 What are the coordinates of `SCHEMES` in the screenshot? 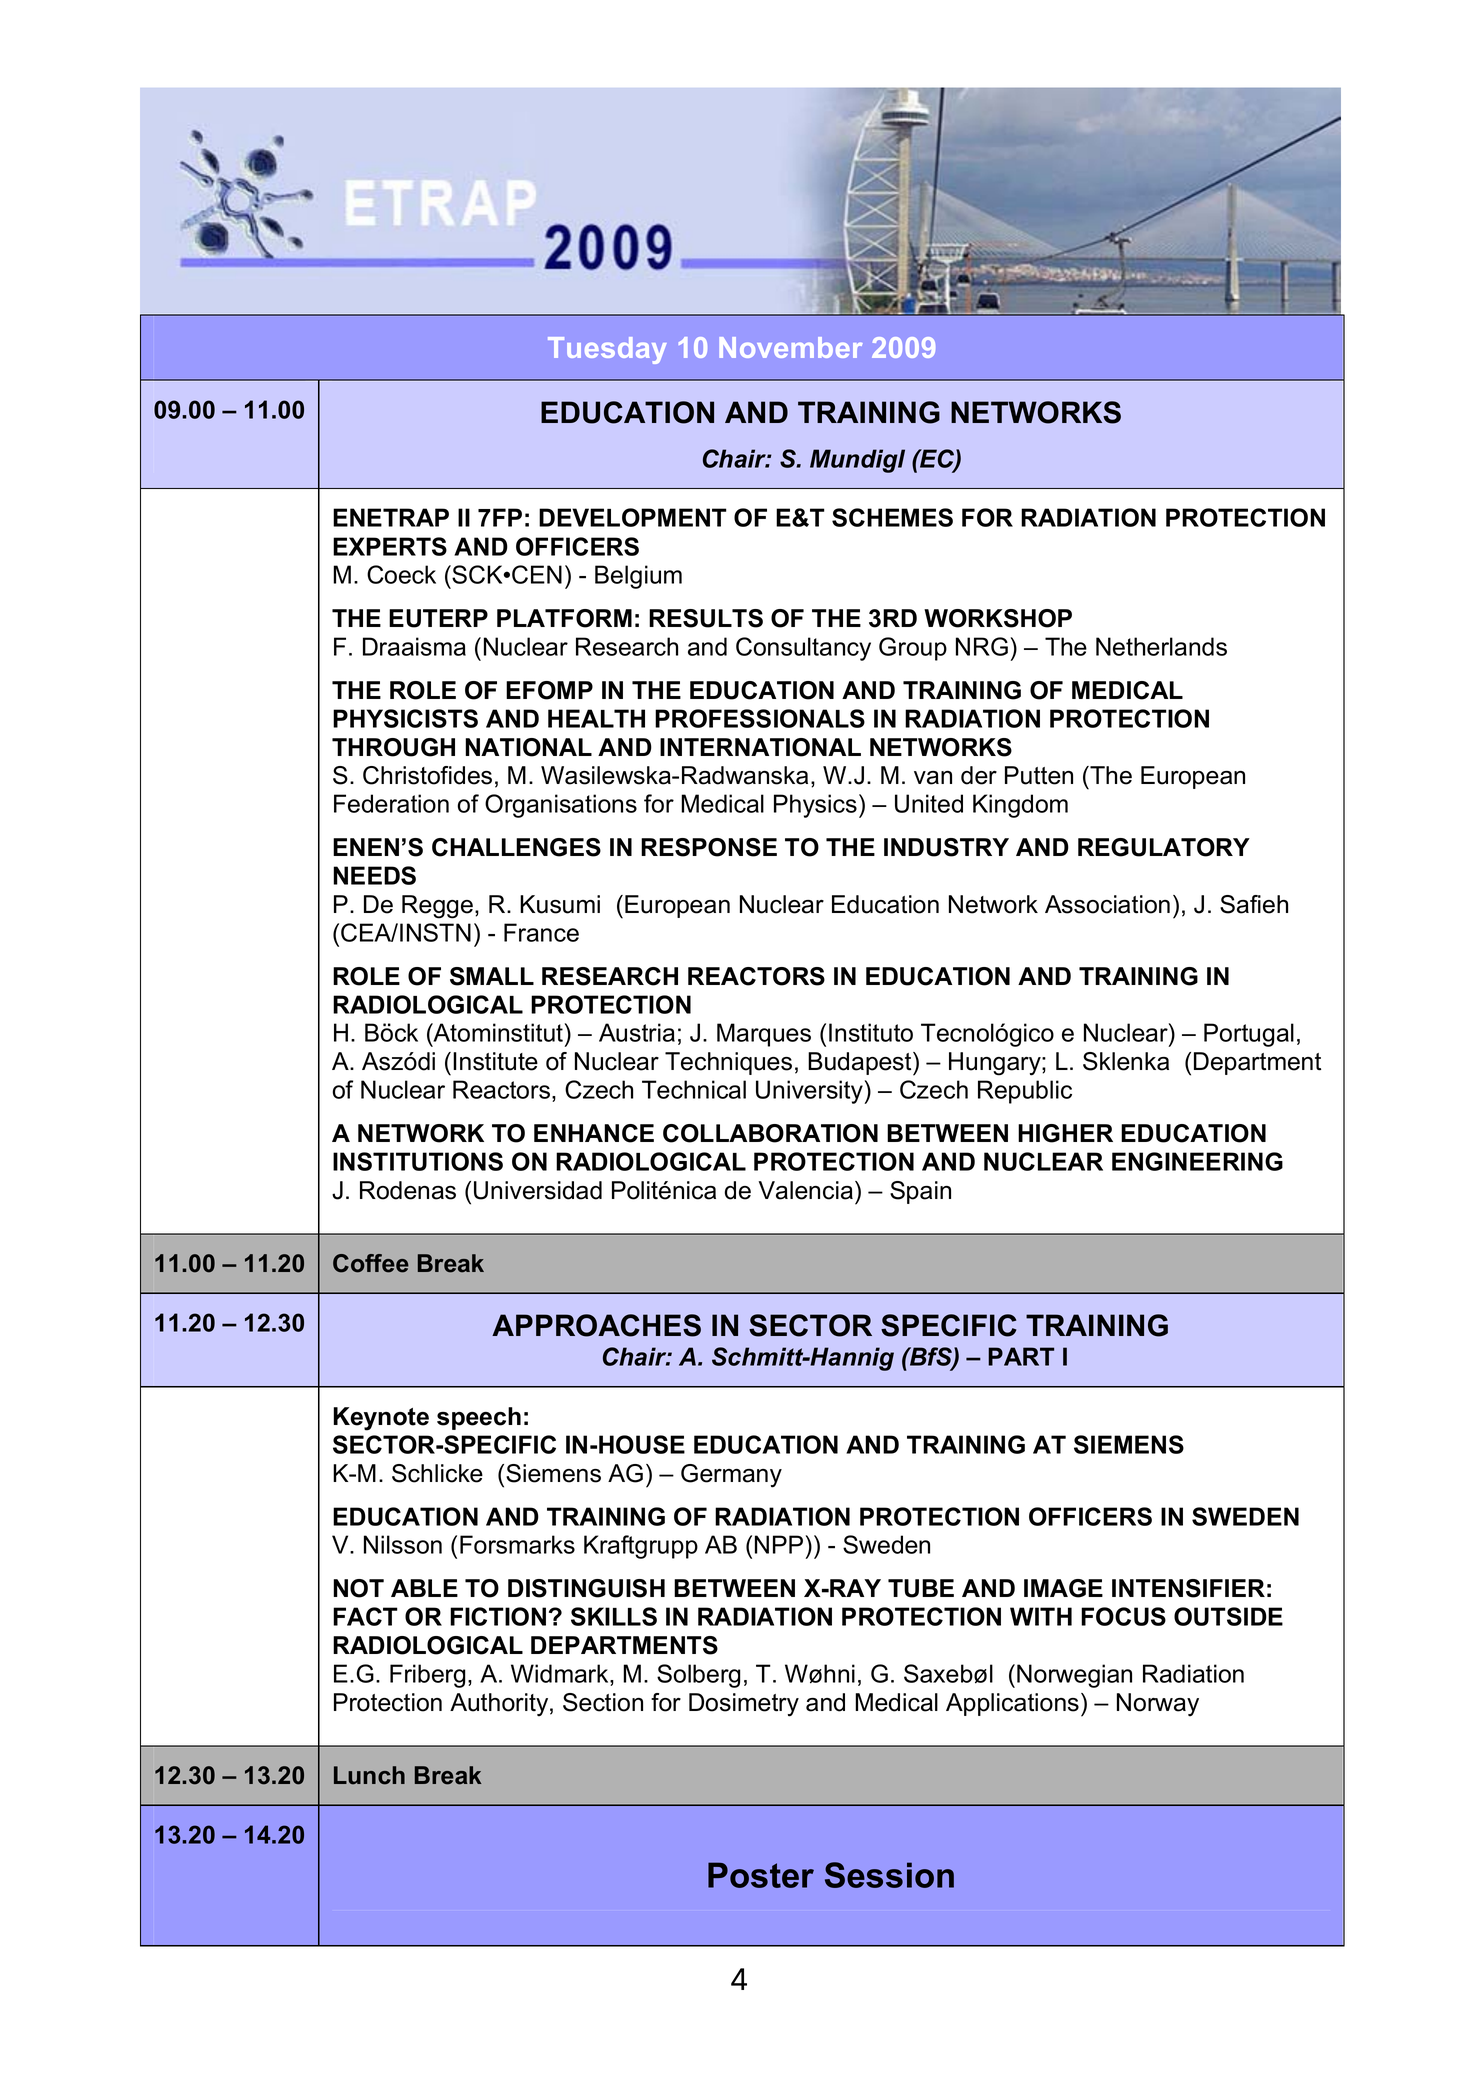 It's located at (892, 517).
